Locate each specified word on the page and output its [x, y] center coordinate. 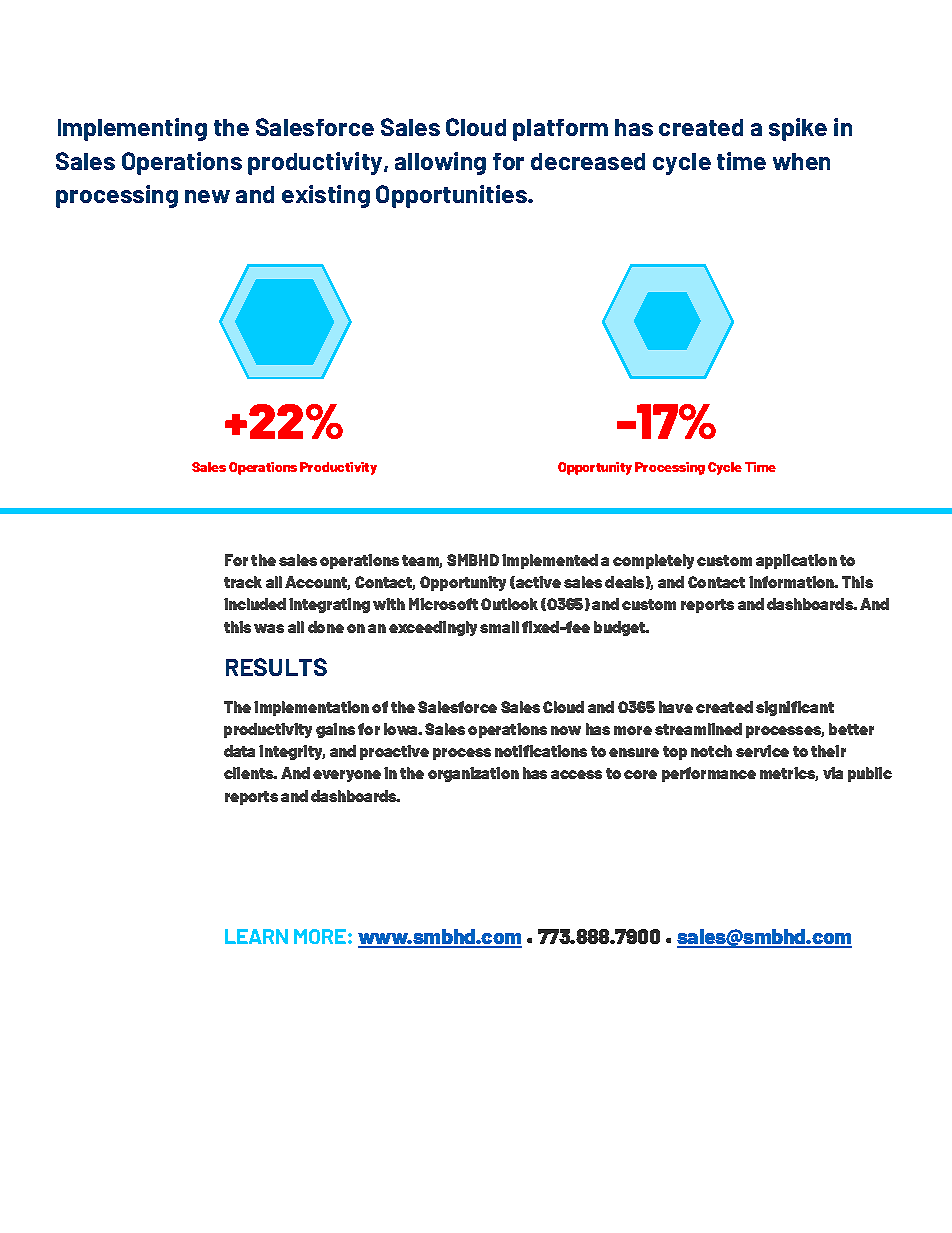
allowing [440, 163]
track [243, 582]
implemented [550, 561]
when [801, 161]
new [207, 196]
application [796, 561]
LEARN [256, 936]
